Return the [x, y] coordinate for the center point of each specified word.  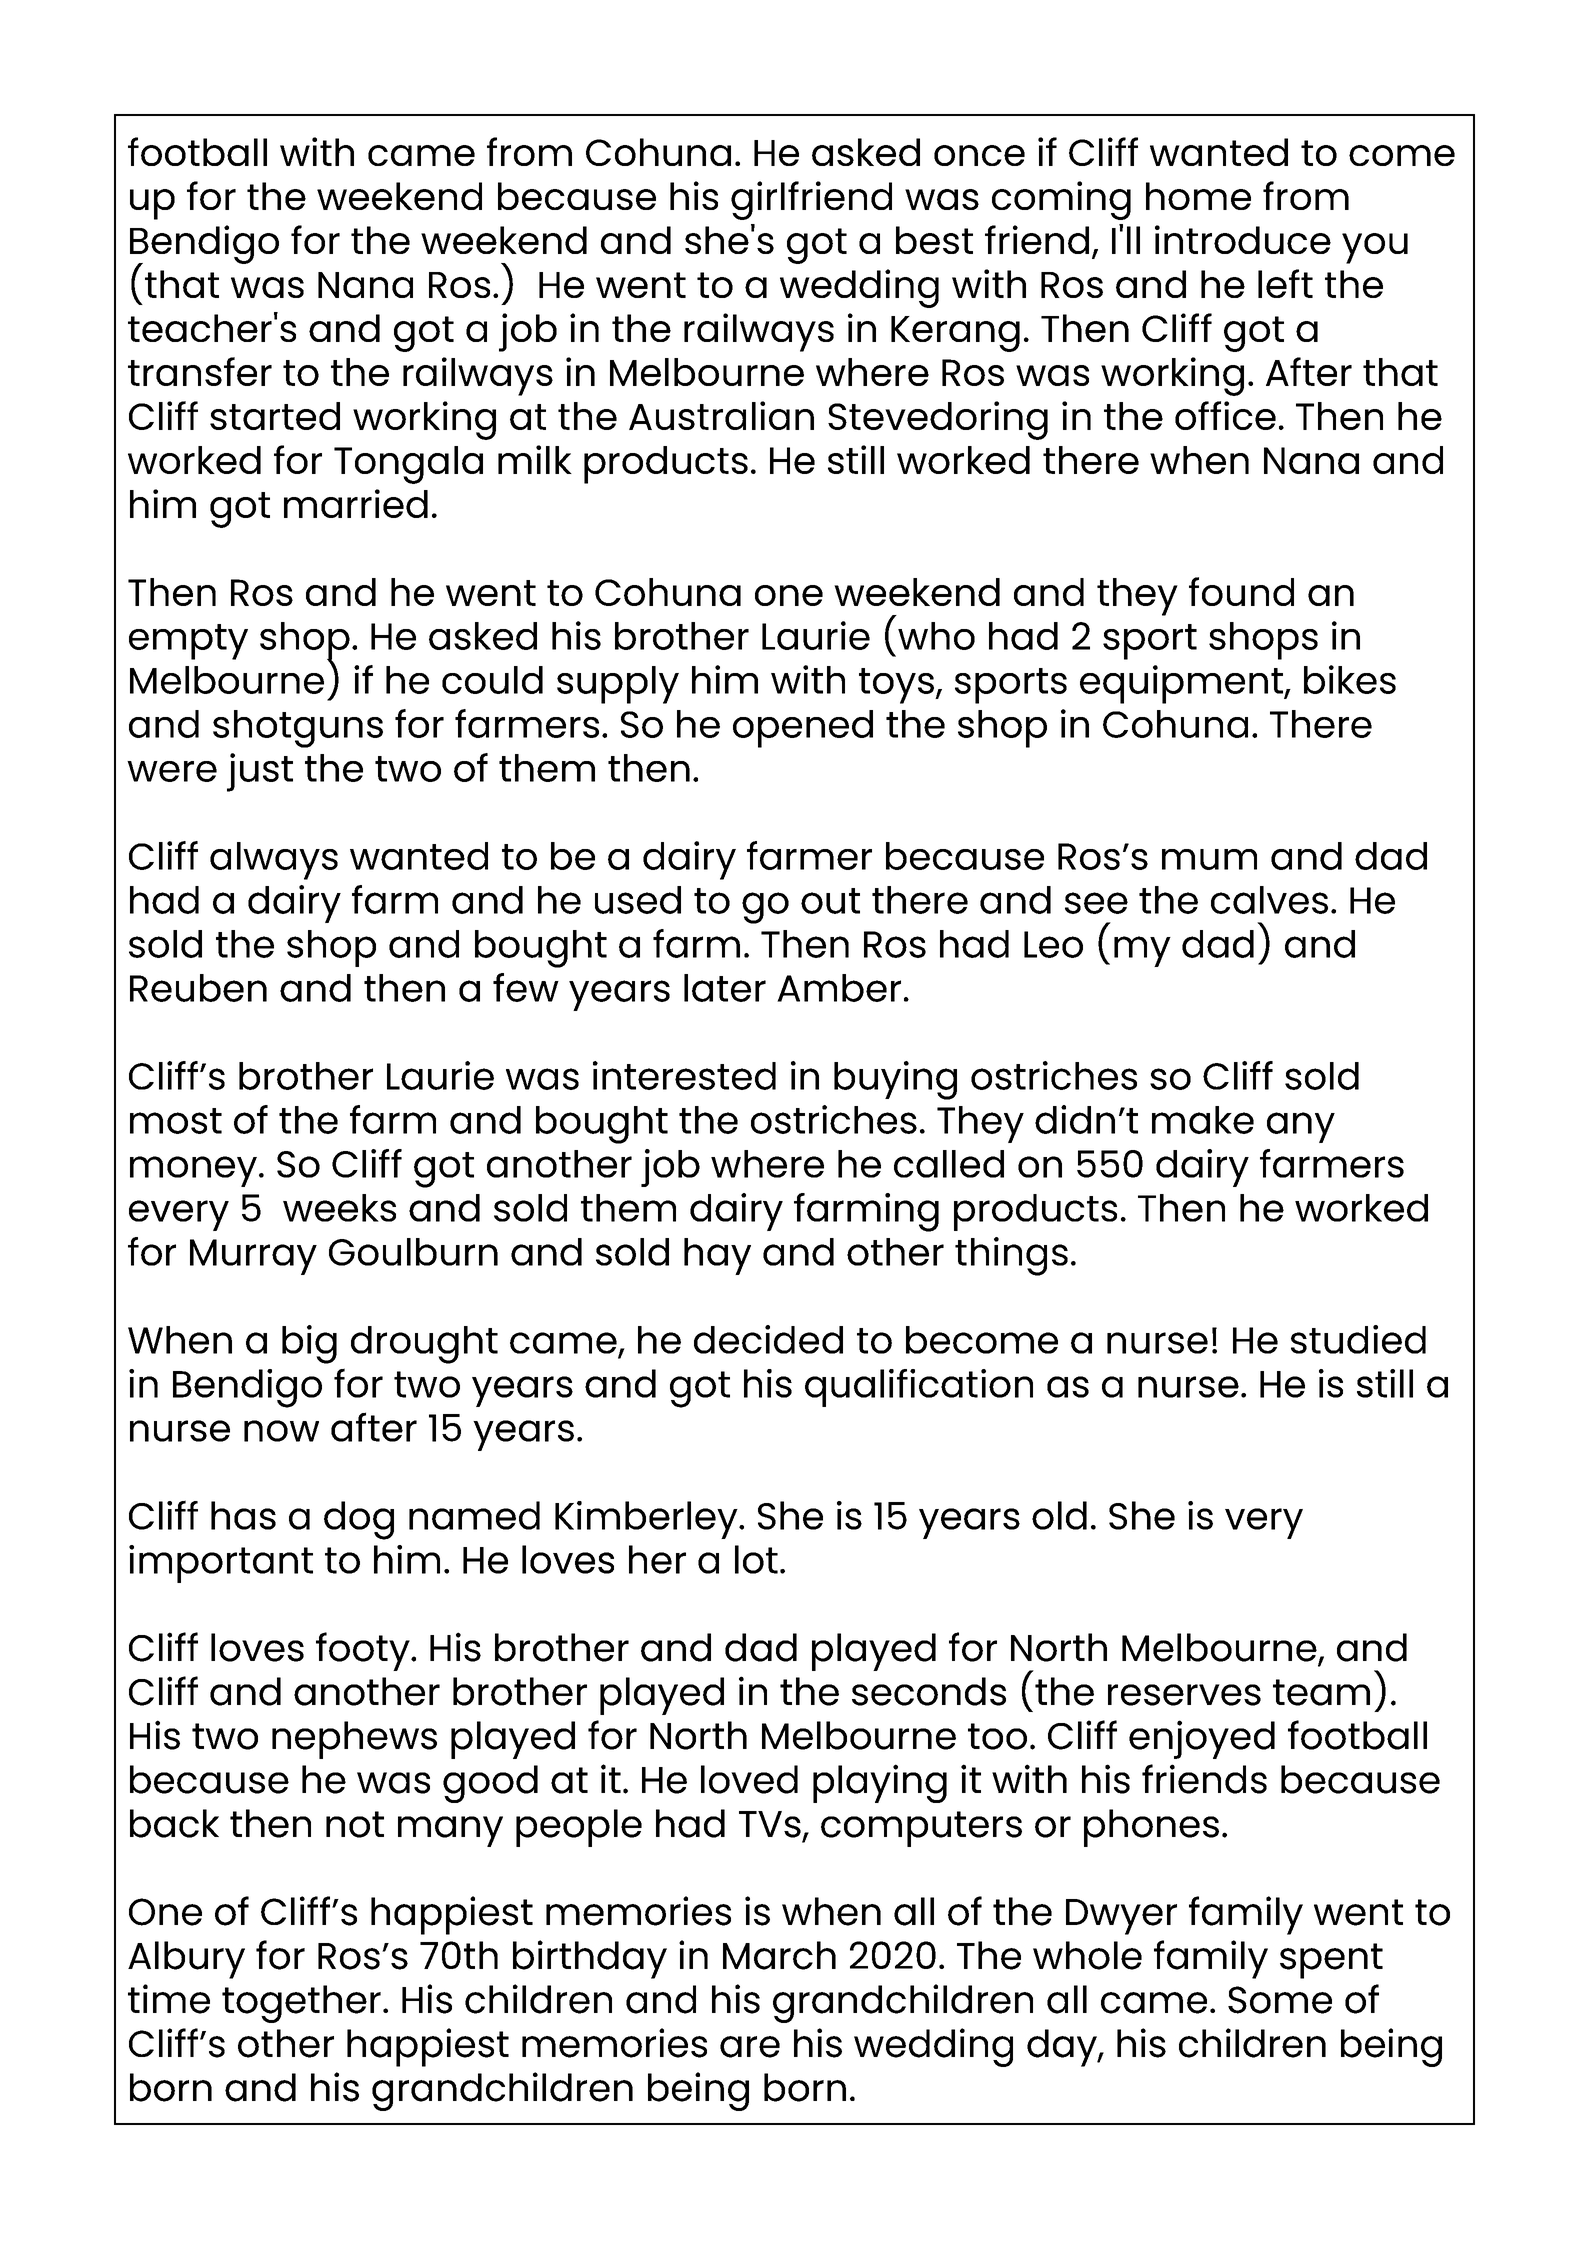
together [301, 2004]
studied [1358, 1339]
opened [803, 729]
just [260, 772]
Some [1280, 2000]
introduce [1243, 239]
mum [1209, 859]
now [281, 1431]
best [934, 240]
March [779, 1955]
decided [768, 1339]
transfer [200, 371]
